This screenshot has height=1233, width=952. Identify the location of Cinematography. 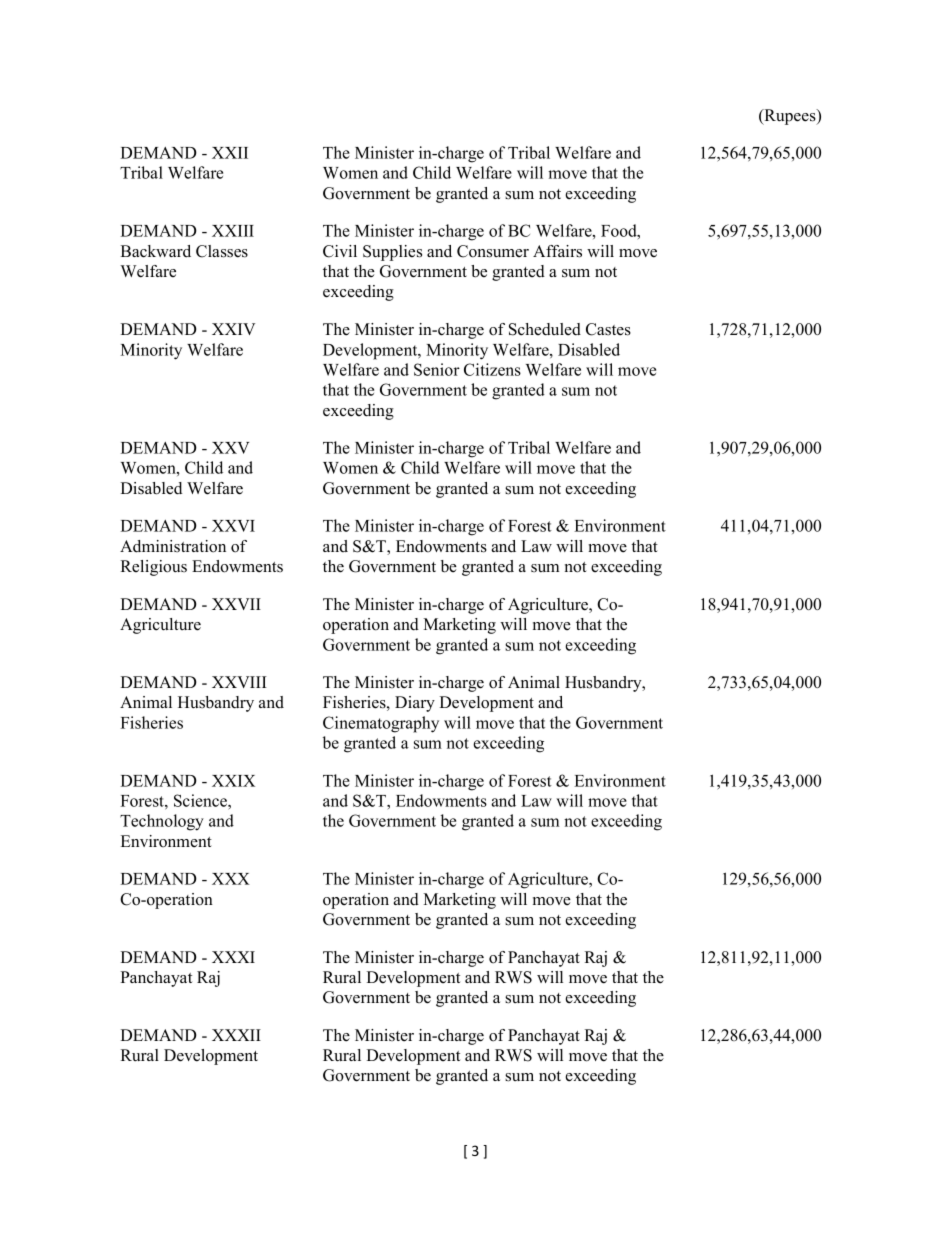
(381, 724).
